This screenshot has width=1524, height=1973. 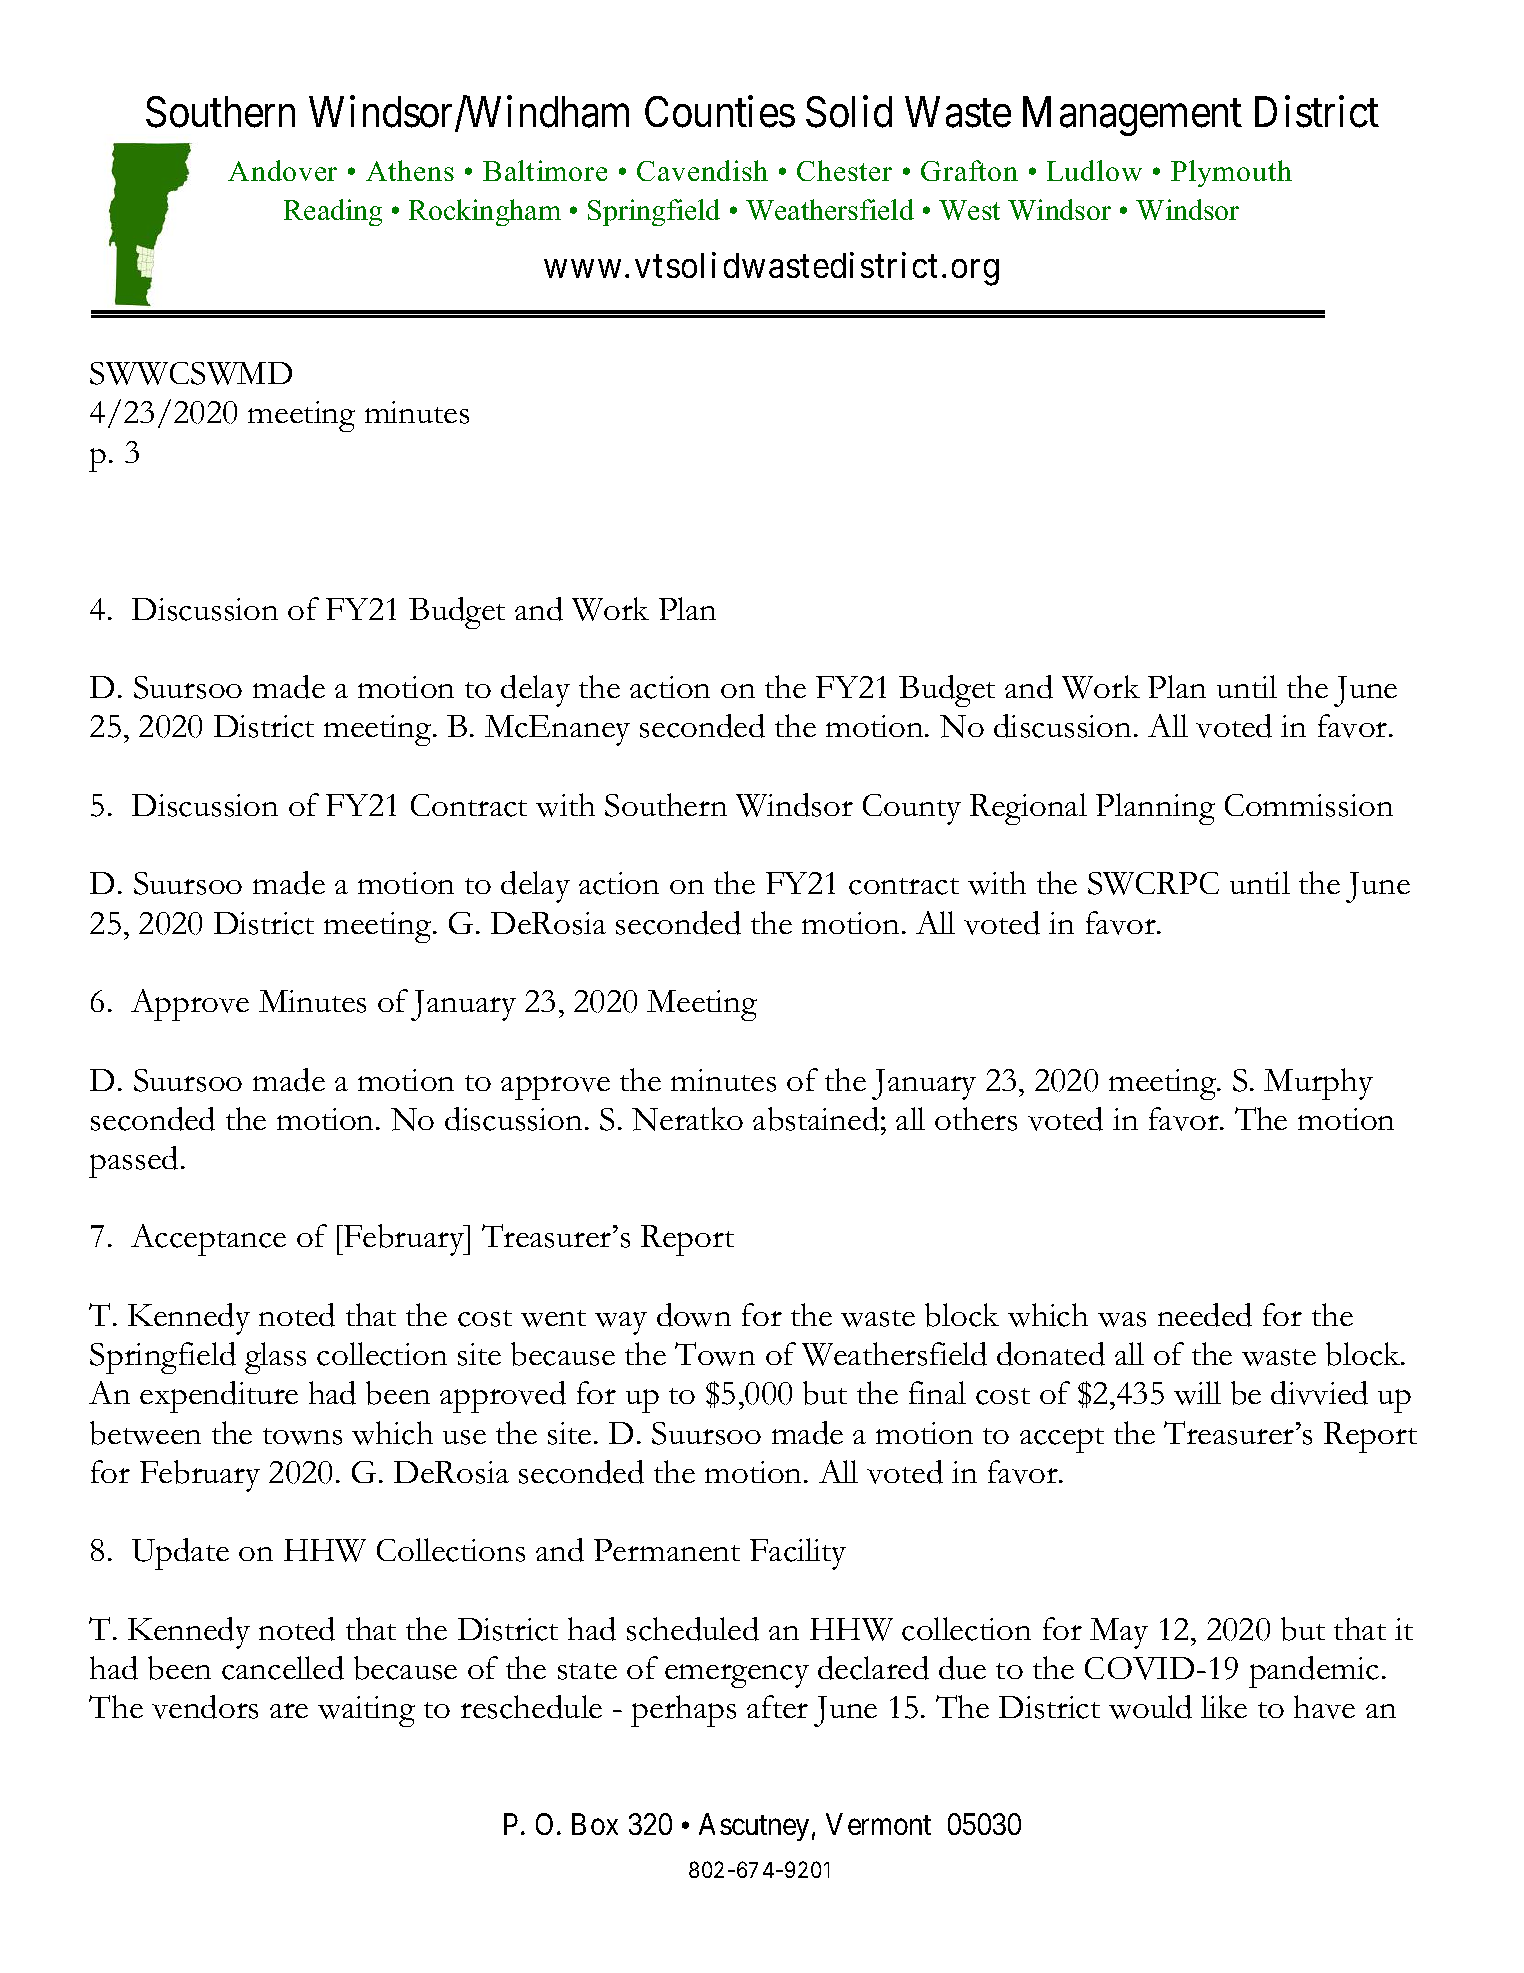 What do you see at coordinates (1197, 1393) in the screenshot?
I see `will` at bounding box center [1197, 1393].
